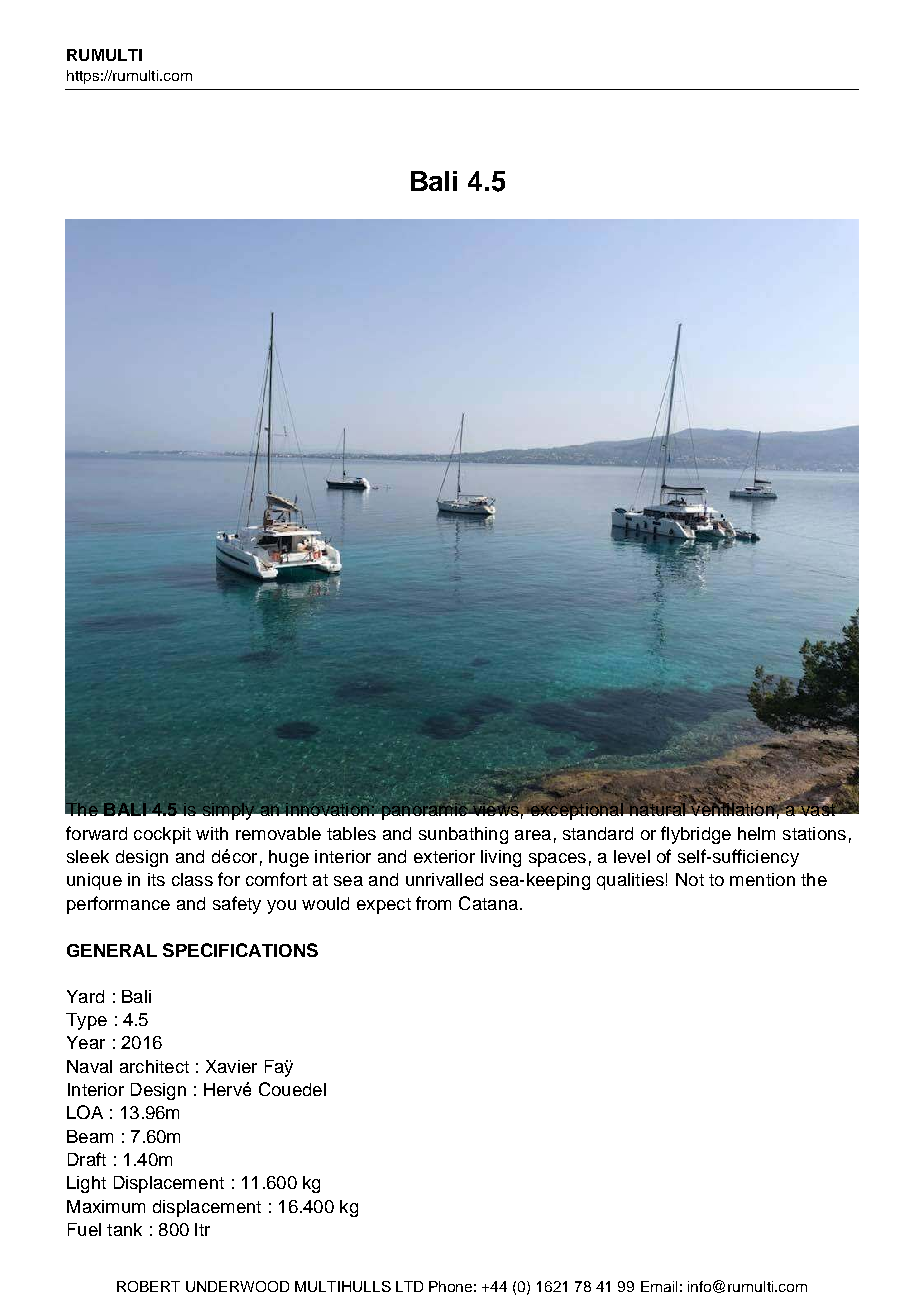  What do you see at coordinates (409, 1286) in the document?
I see `LTD` at bounding box center [409, 1286].
